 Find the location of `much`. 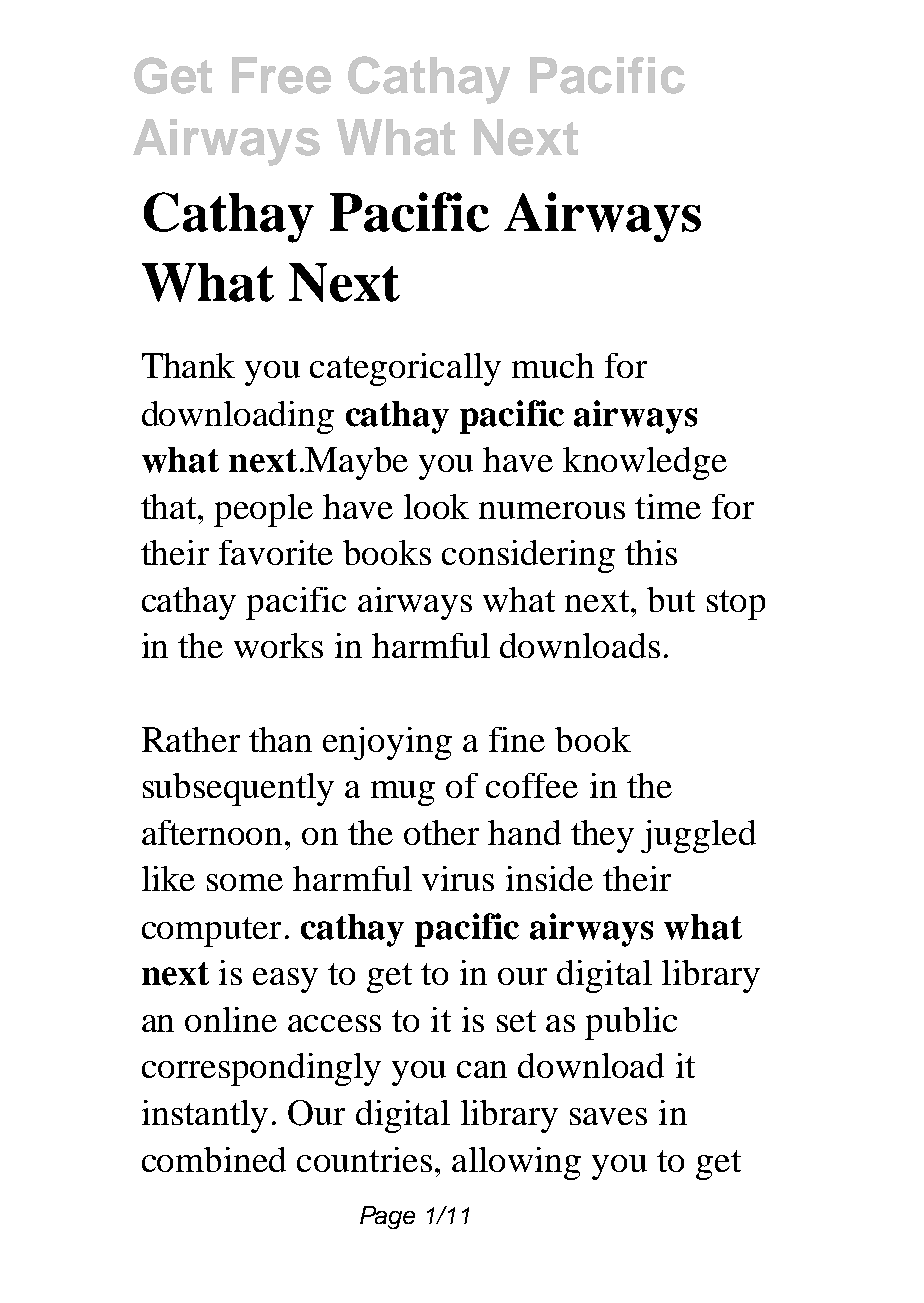

much is located at coordinates (553, 365).
